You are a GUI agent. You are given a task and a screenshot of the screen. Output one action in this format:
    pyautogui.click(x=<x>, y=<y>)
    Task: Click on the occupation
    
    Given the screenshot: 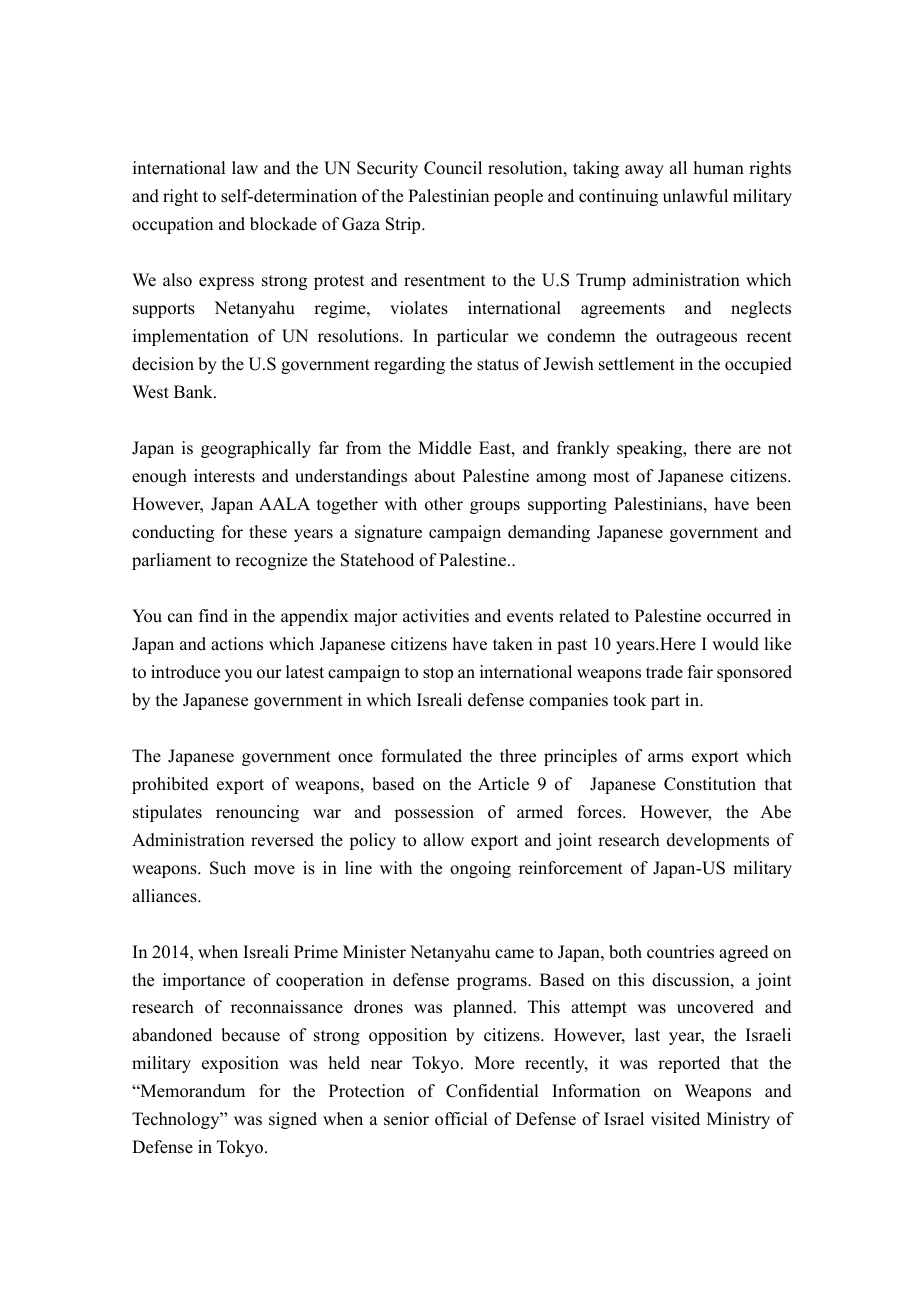 What is the action you would take?
    pyautogui.click(x=172, y=225)
